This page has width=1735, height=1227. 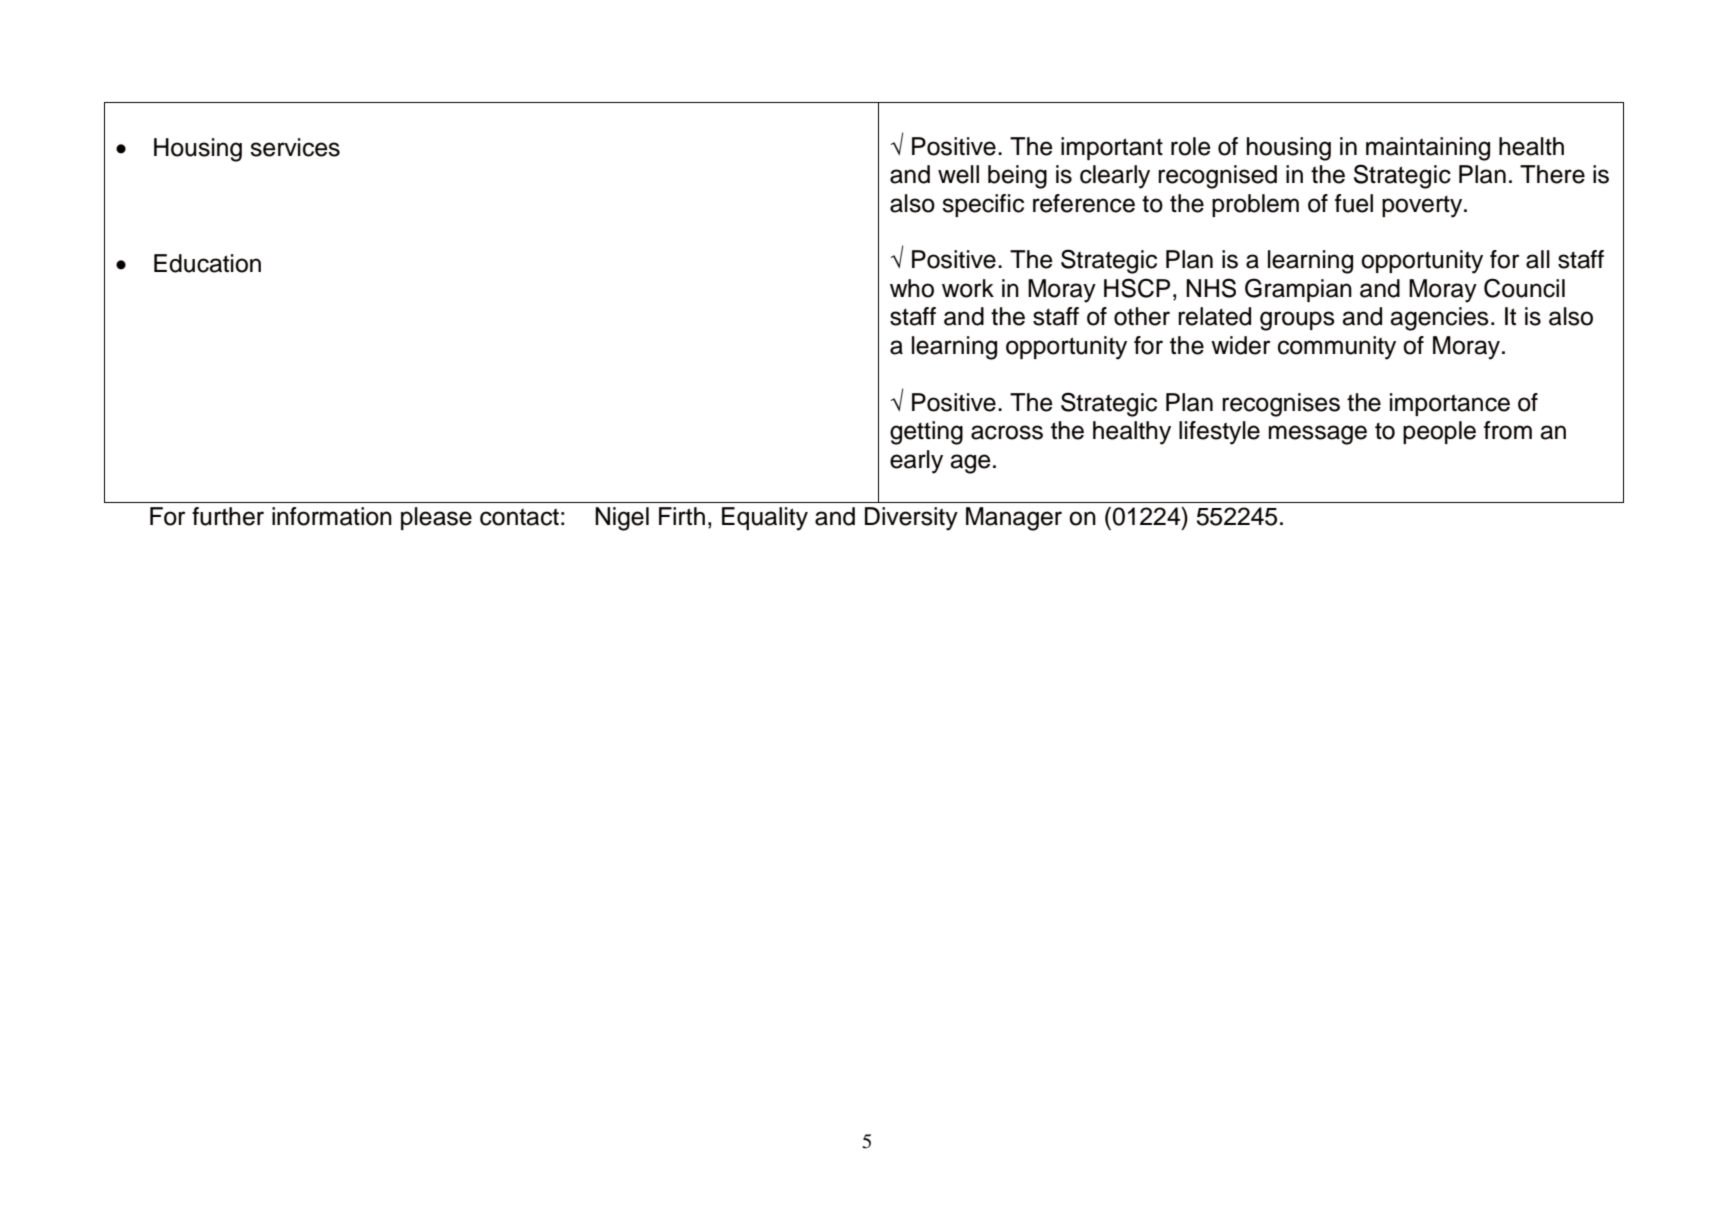 What do you see at coordinates (911, 519) in the page?
I see `Diversity` at bounding box center [911, 519].
